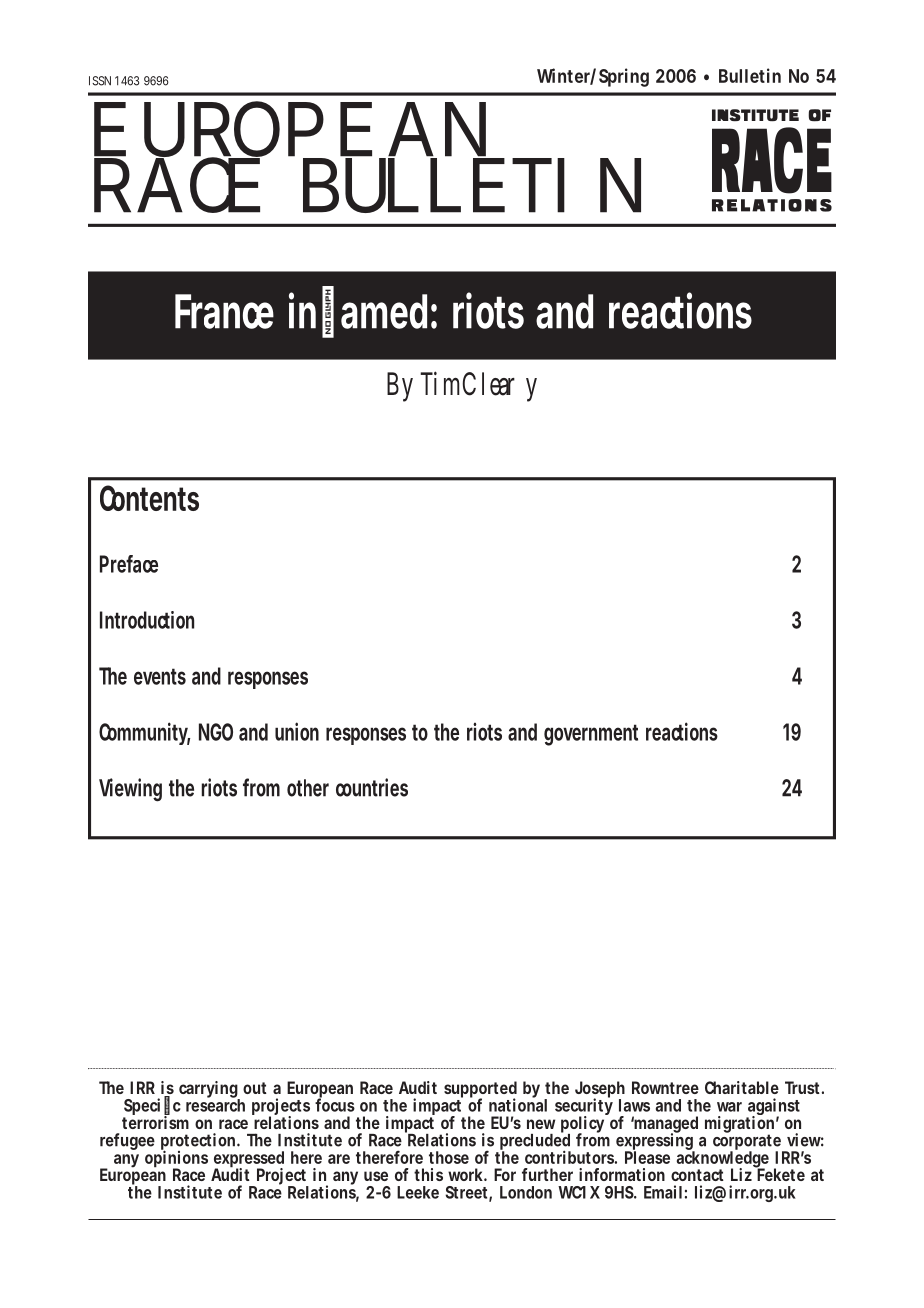 This screenshot has height=1308, width=924. What do you see at coordinates (363, 311) in the screenshot?
I see `inflamed` at bounding box center [363, 311].
